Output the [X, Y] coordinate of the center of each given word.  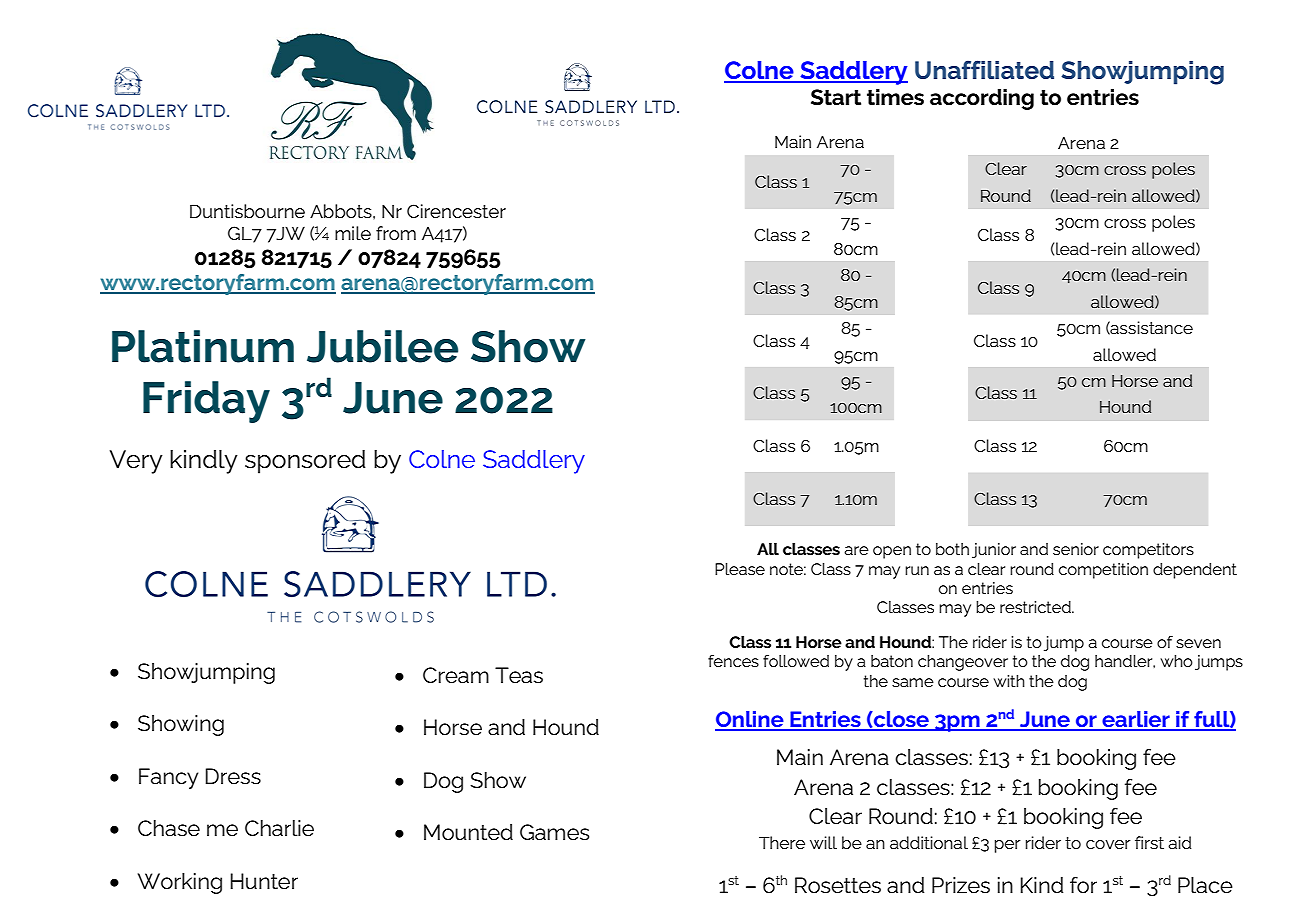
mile [353, 233]
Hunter [264, 881]
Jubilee [382, 346]
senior [1076, 549]
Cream [456, 675]
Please [740, 569]
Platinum [203, 346]
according [982, 99]
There [782, 842]
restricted [1036, 607]
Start [836, 97]
